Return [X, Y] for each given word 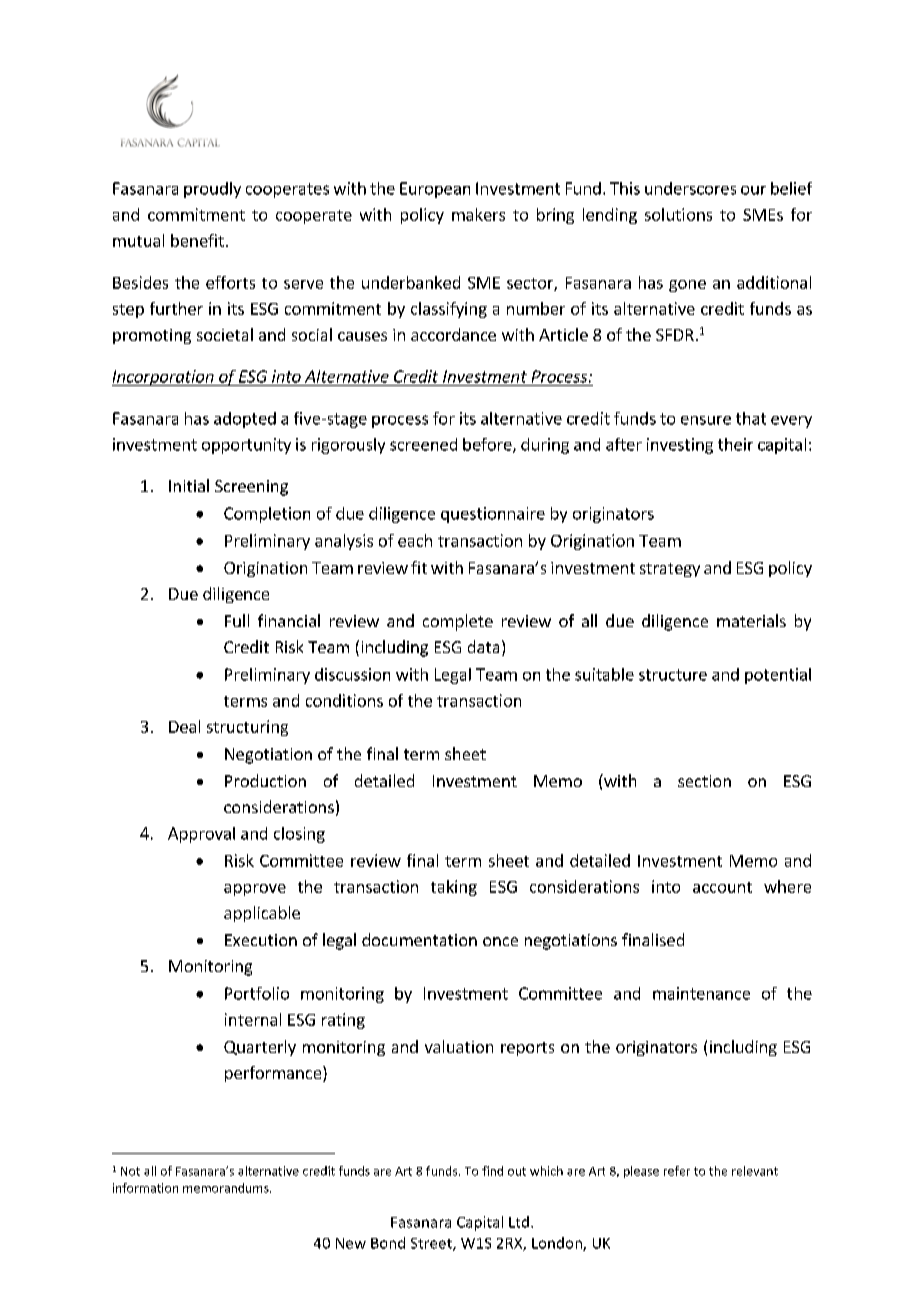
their [735, 444]
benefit [197, 240]
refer [677, 1171]
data [483, 646]
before [488, 445]
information [145, 1188]
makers [478, 214]
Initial [189, 485]
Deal [184, 726]
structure [673, 675]
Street [432, 1244]
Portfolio [257, 993]
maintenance [701, 993]
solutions [678, 214]
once [500, 941]
